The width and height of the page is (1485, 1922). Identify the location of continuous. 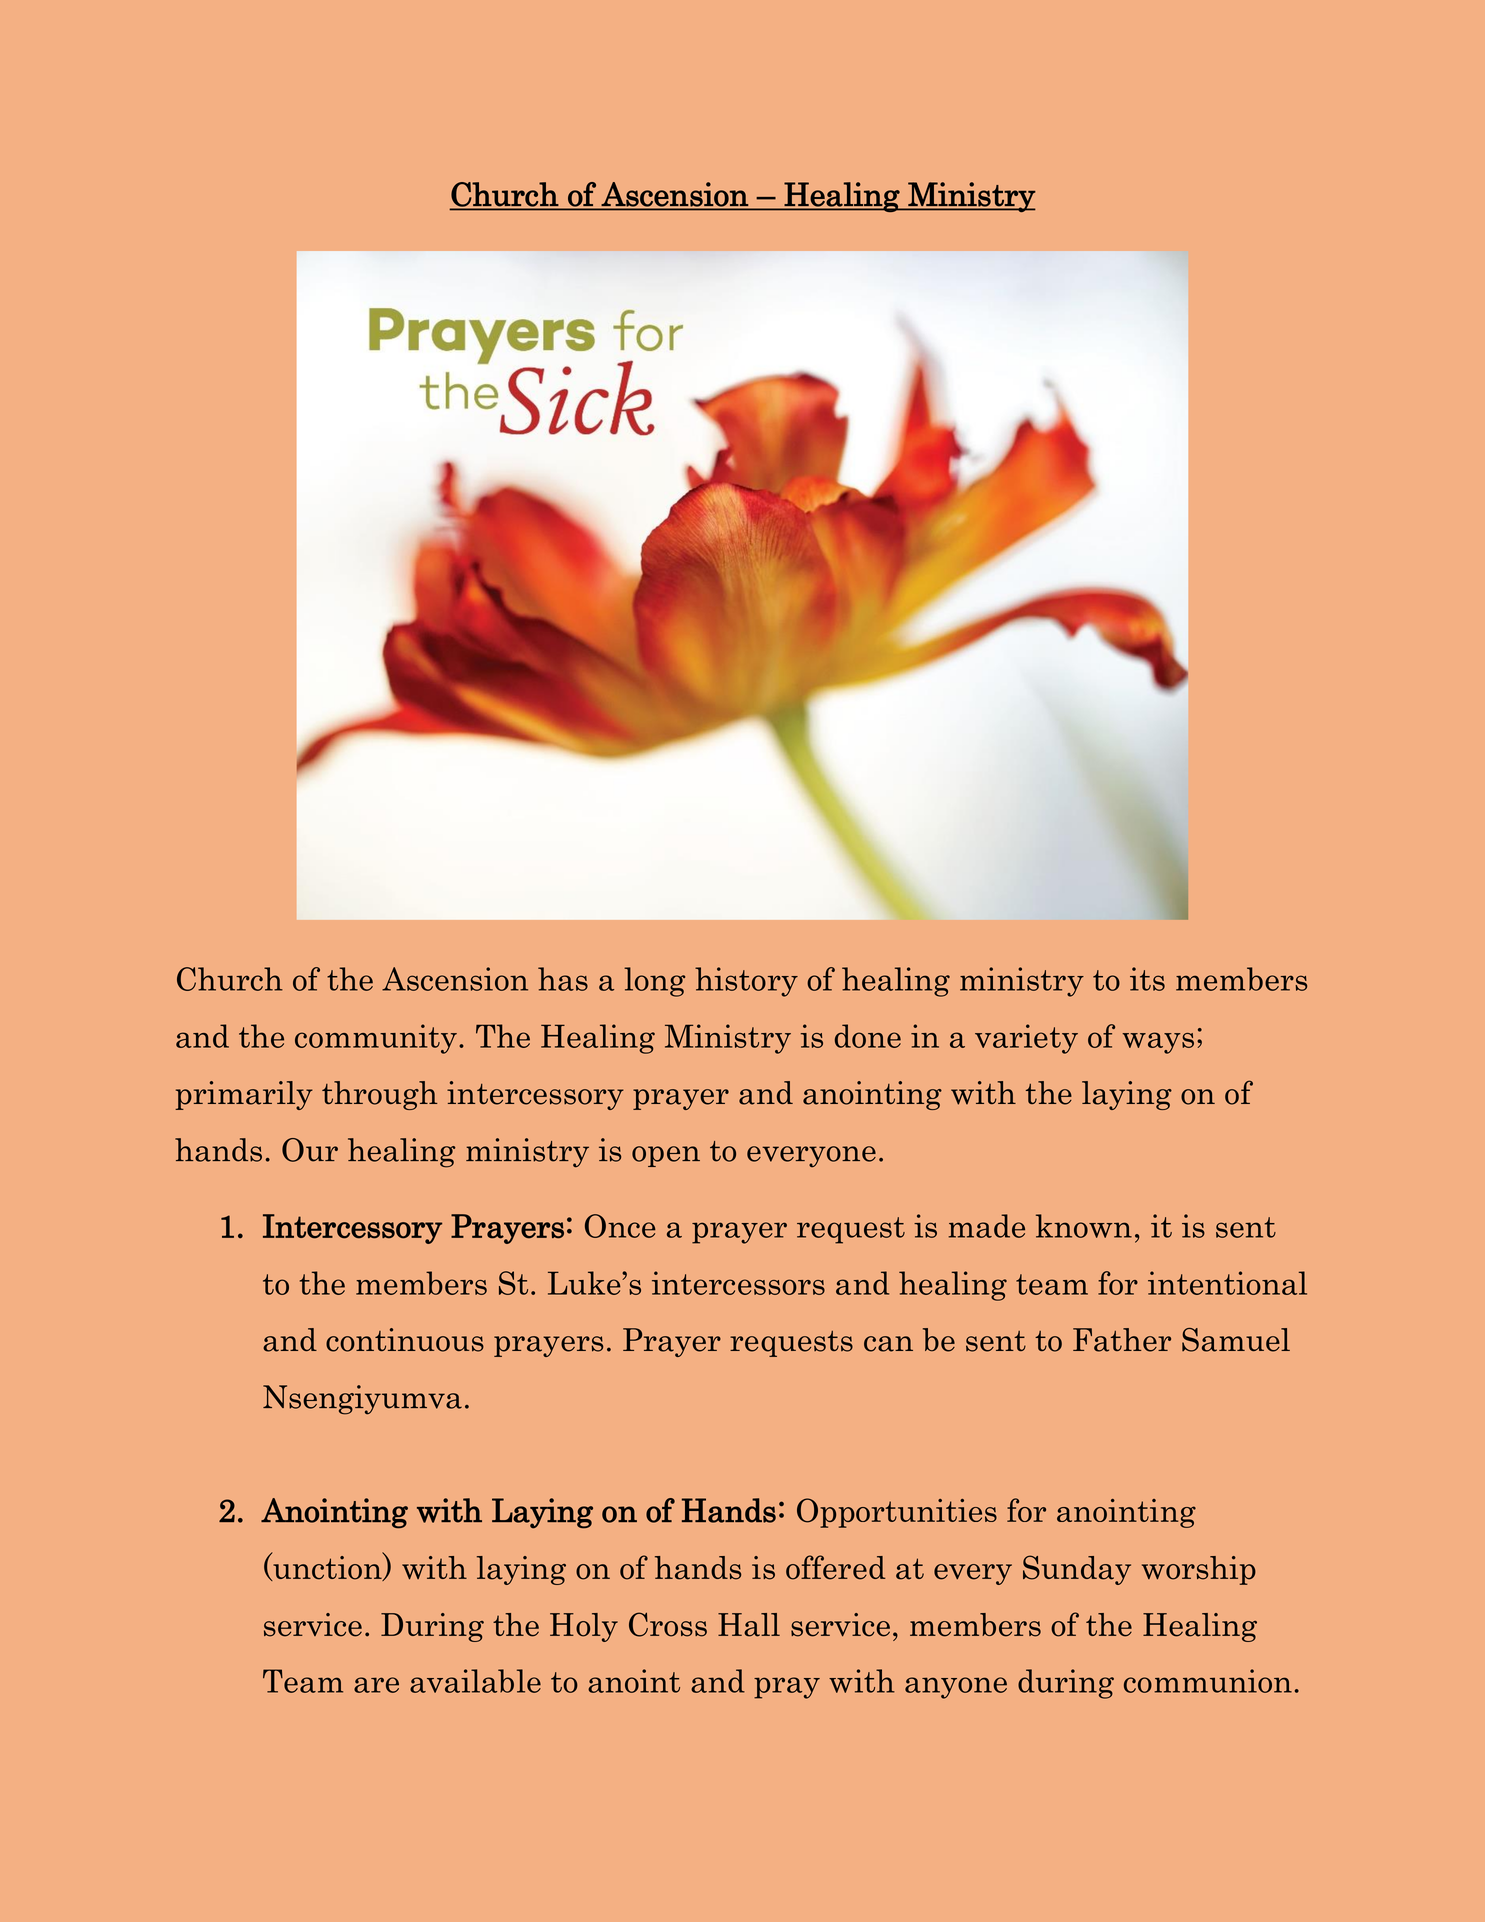
(405, 1340).
